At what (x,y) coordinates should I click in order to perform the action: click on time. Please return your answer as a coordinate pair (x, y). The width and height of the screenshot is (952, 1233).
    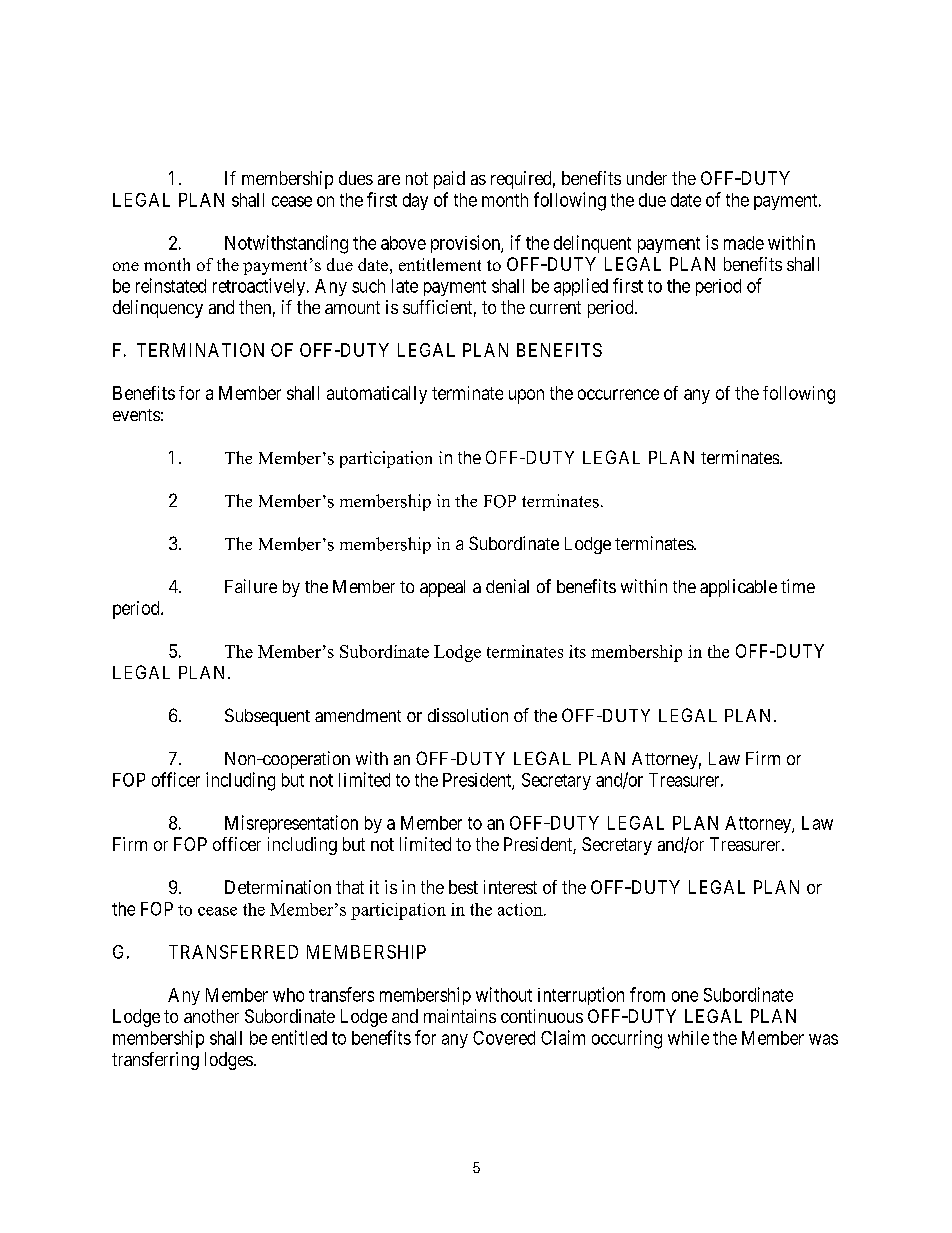
    Looking at the image, I should click on (798, 586).
